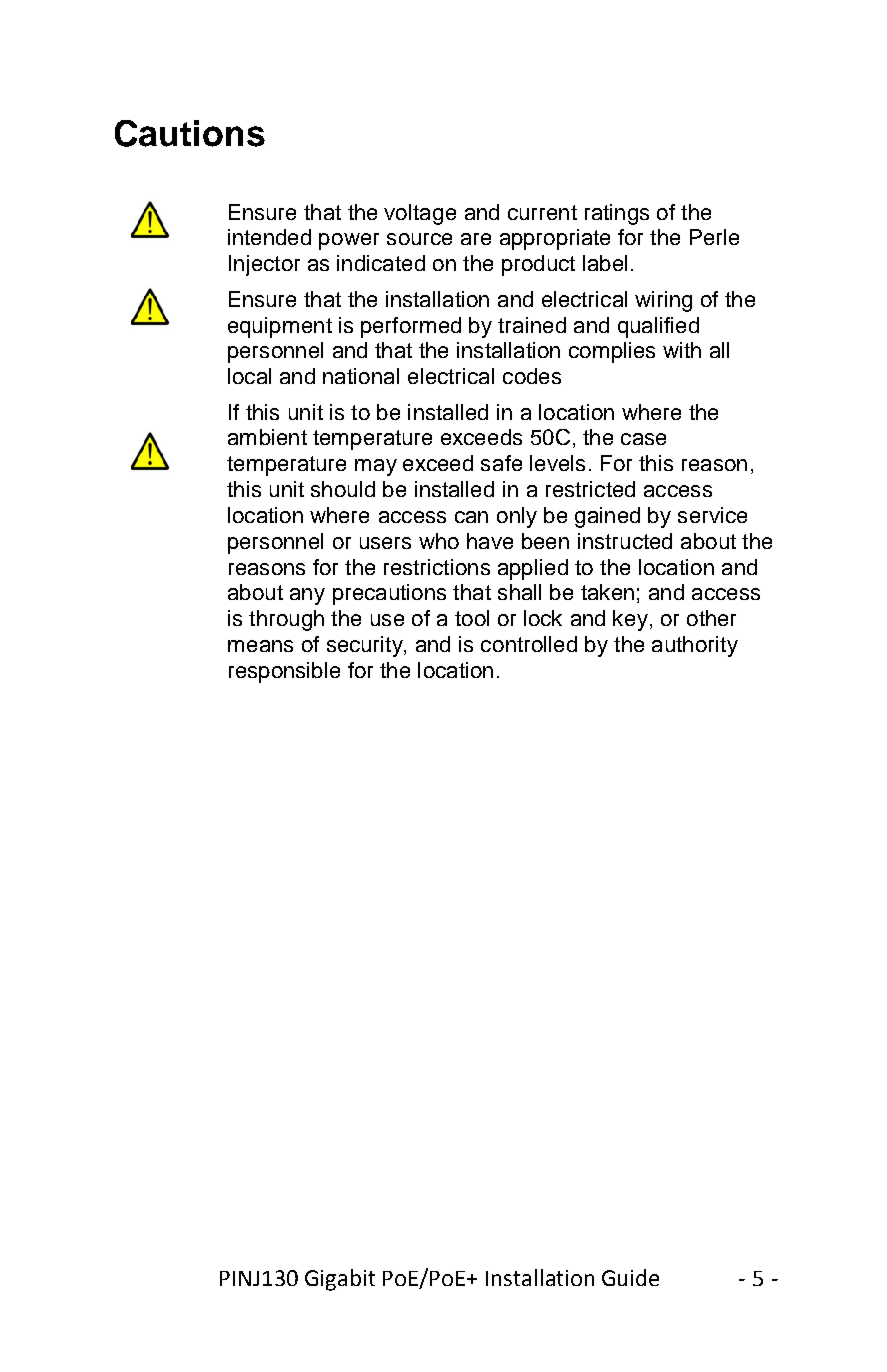 This screenshot has height=1372, width=887. What do you see at coordinates (695, 646) in the screenshot?
I see `authority` at bounding box center [695, 646].
